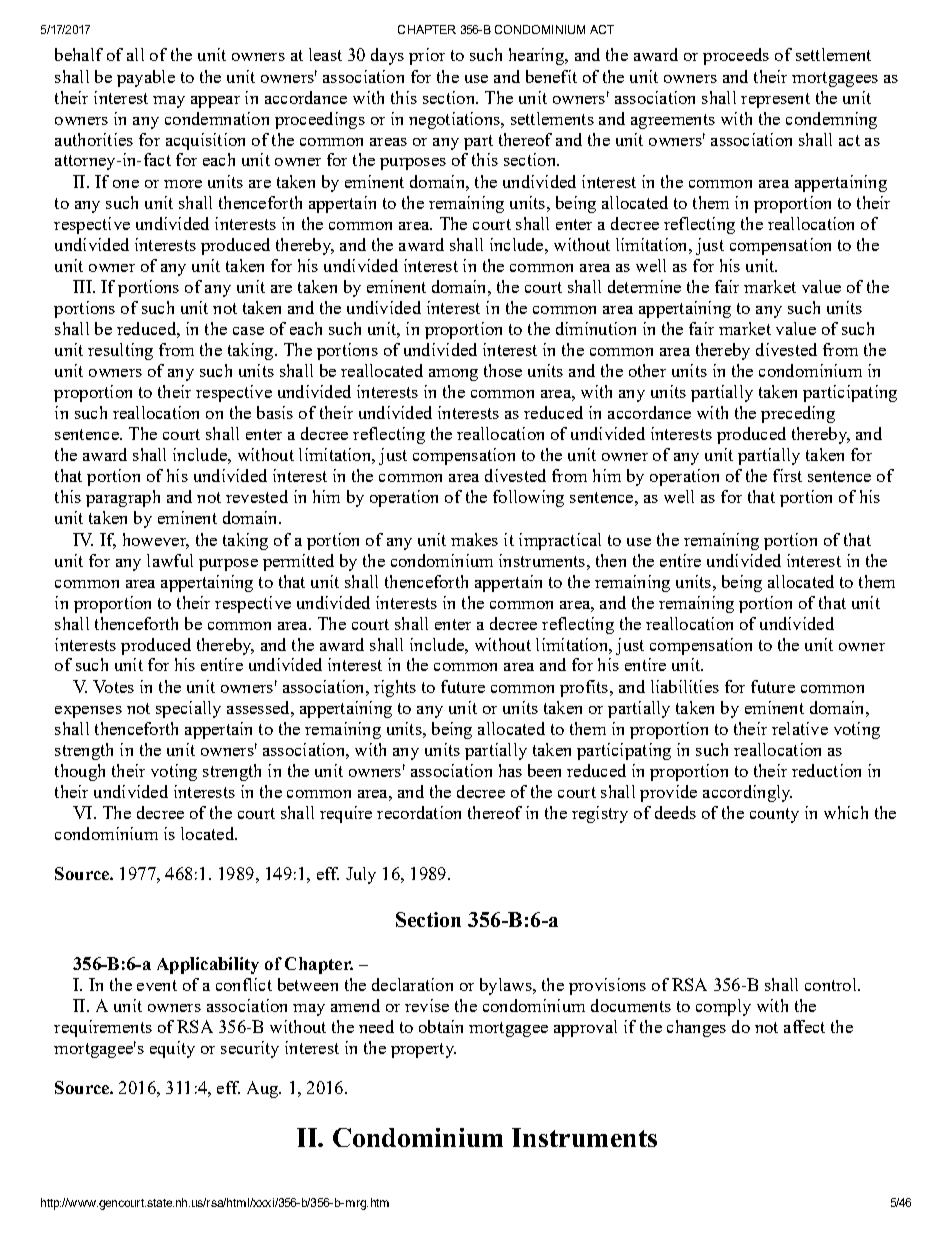  I want to click on payable, so click(146, 78).
